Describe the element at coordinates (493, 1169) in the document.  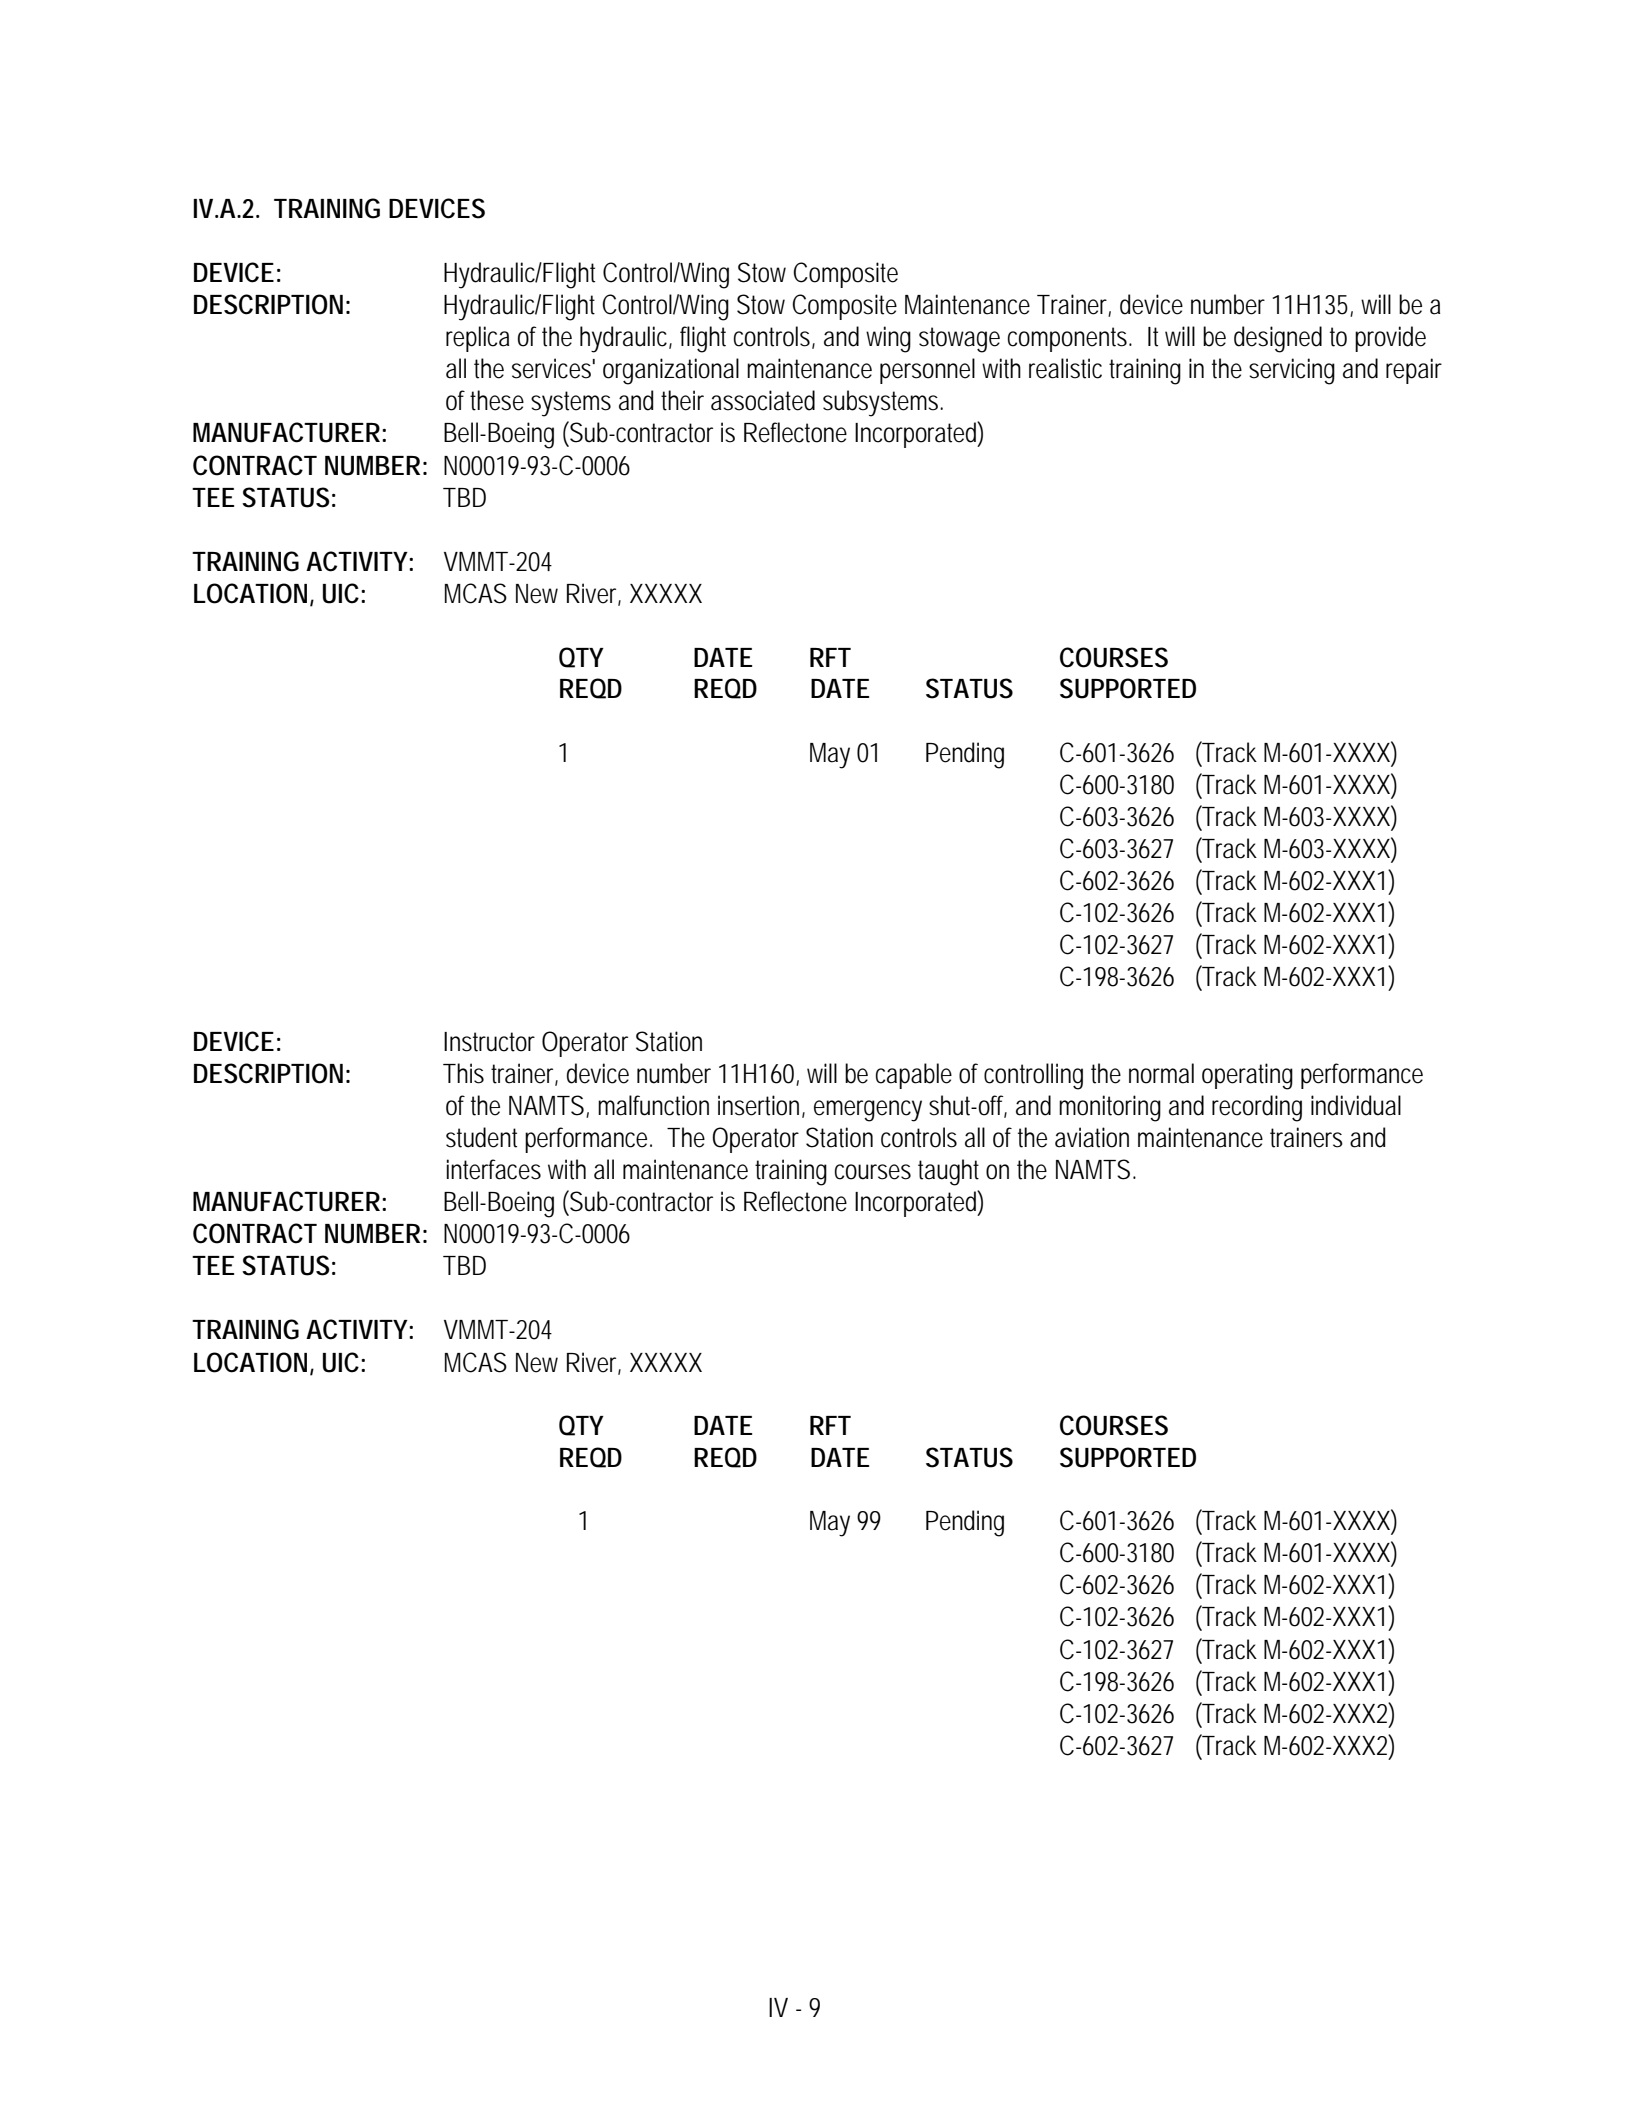
I see `interfaces` at that location.
